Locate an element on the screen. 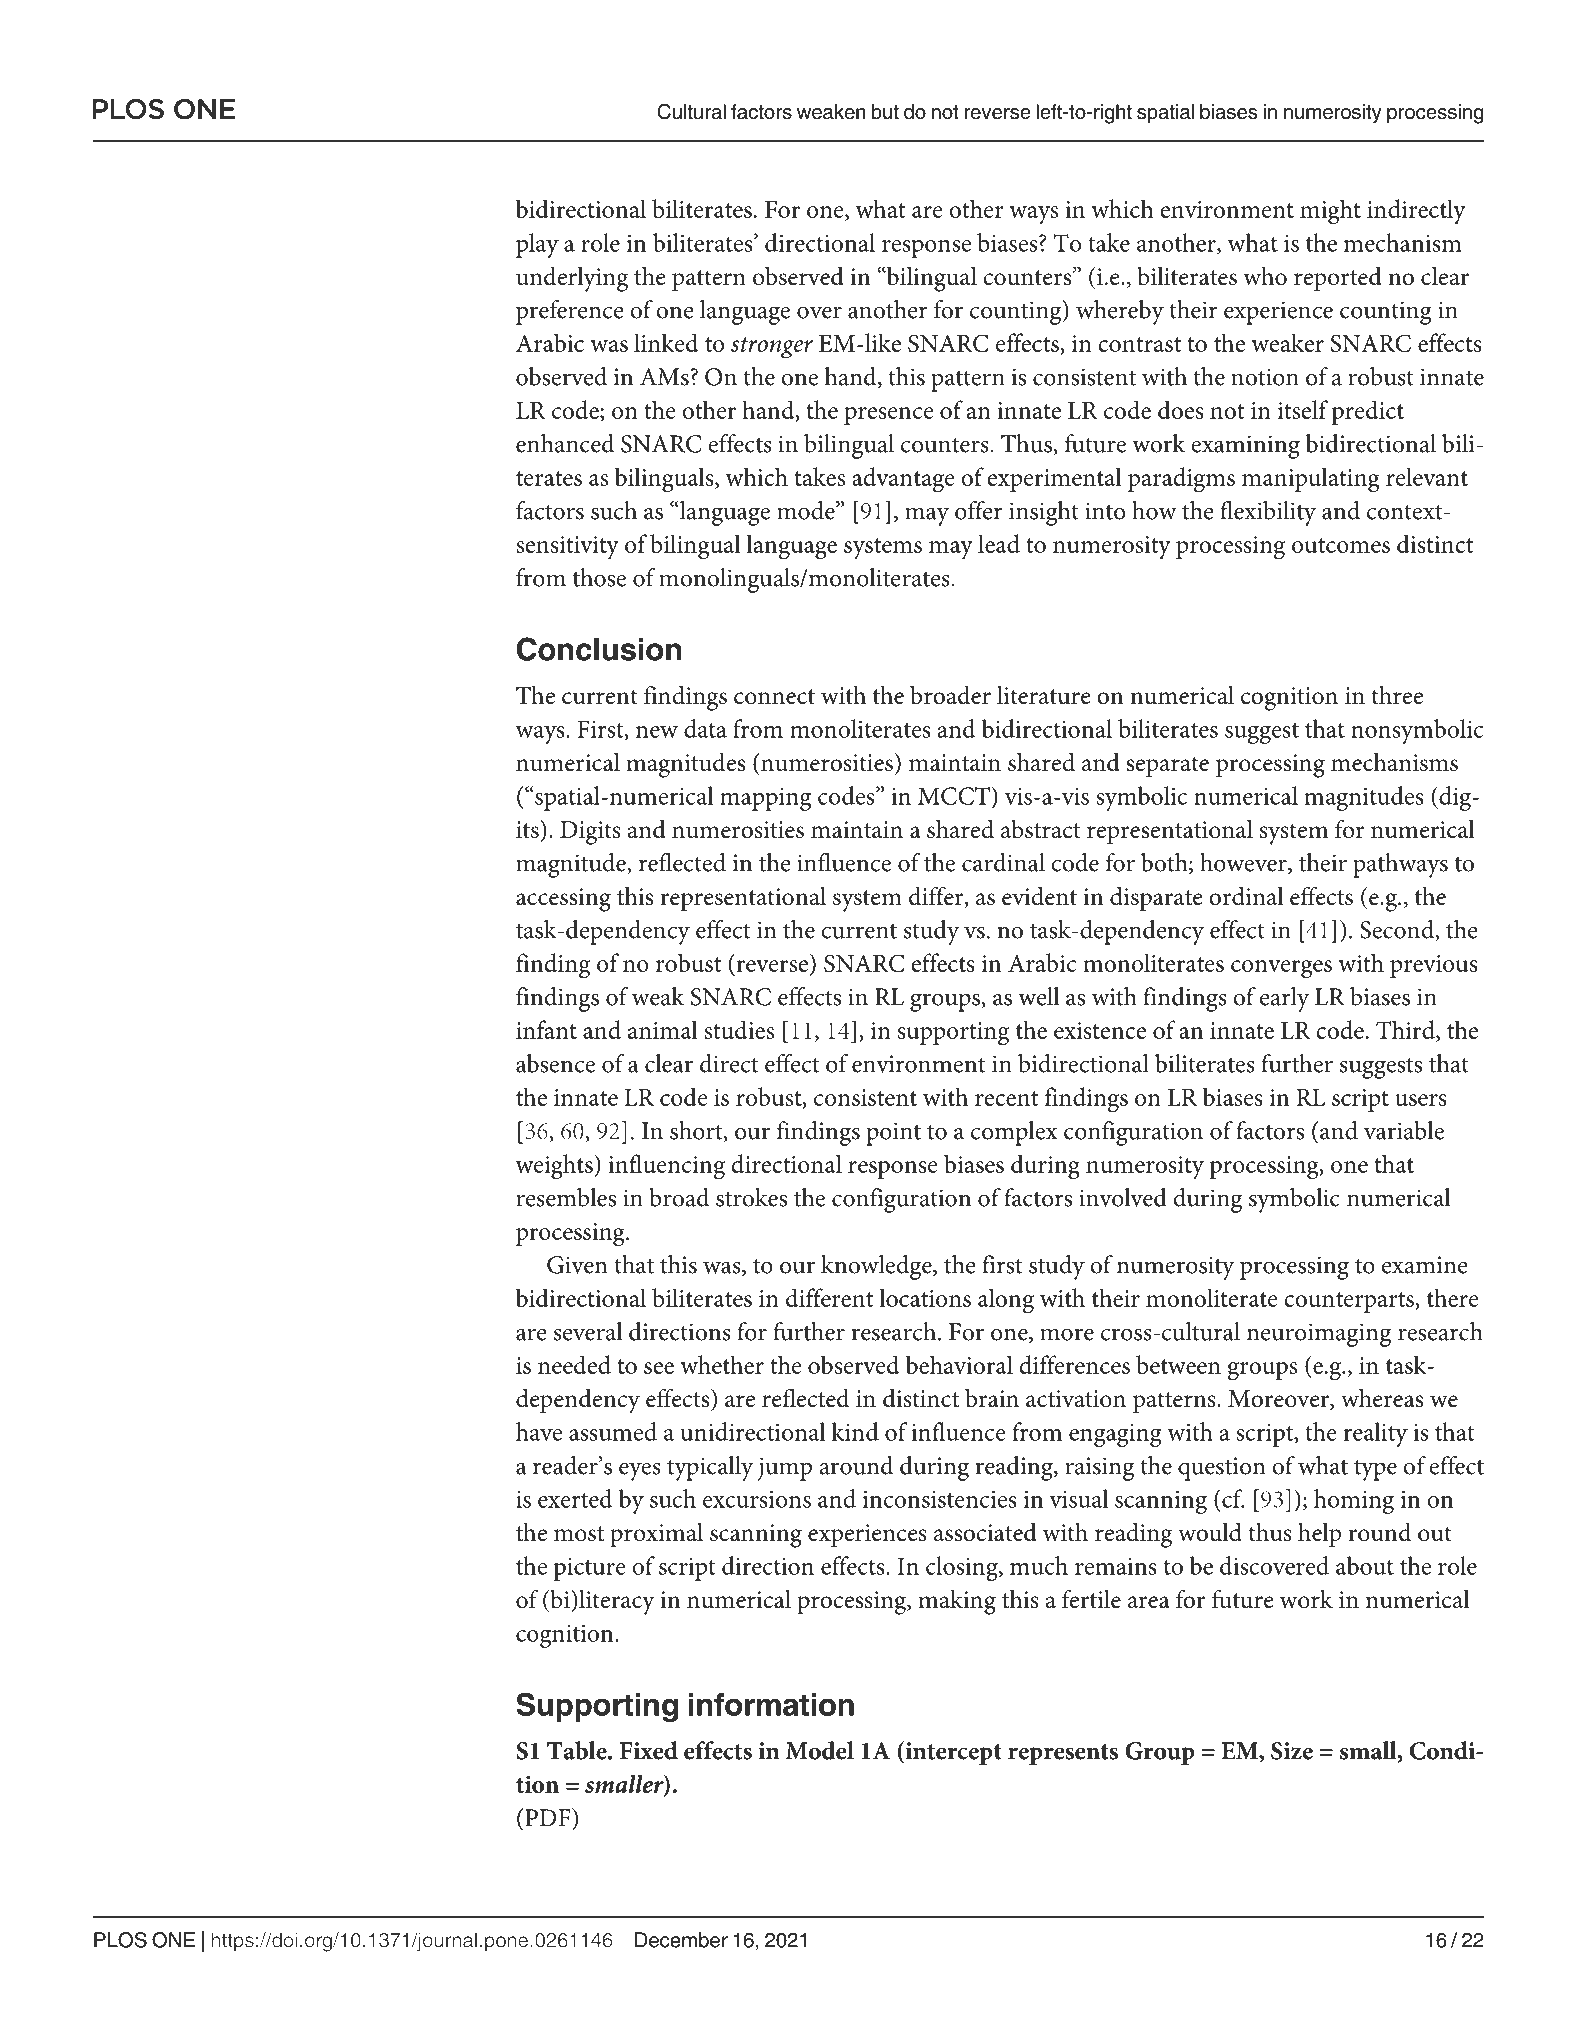  counterparts is located at coordinates (1350, 1302).
